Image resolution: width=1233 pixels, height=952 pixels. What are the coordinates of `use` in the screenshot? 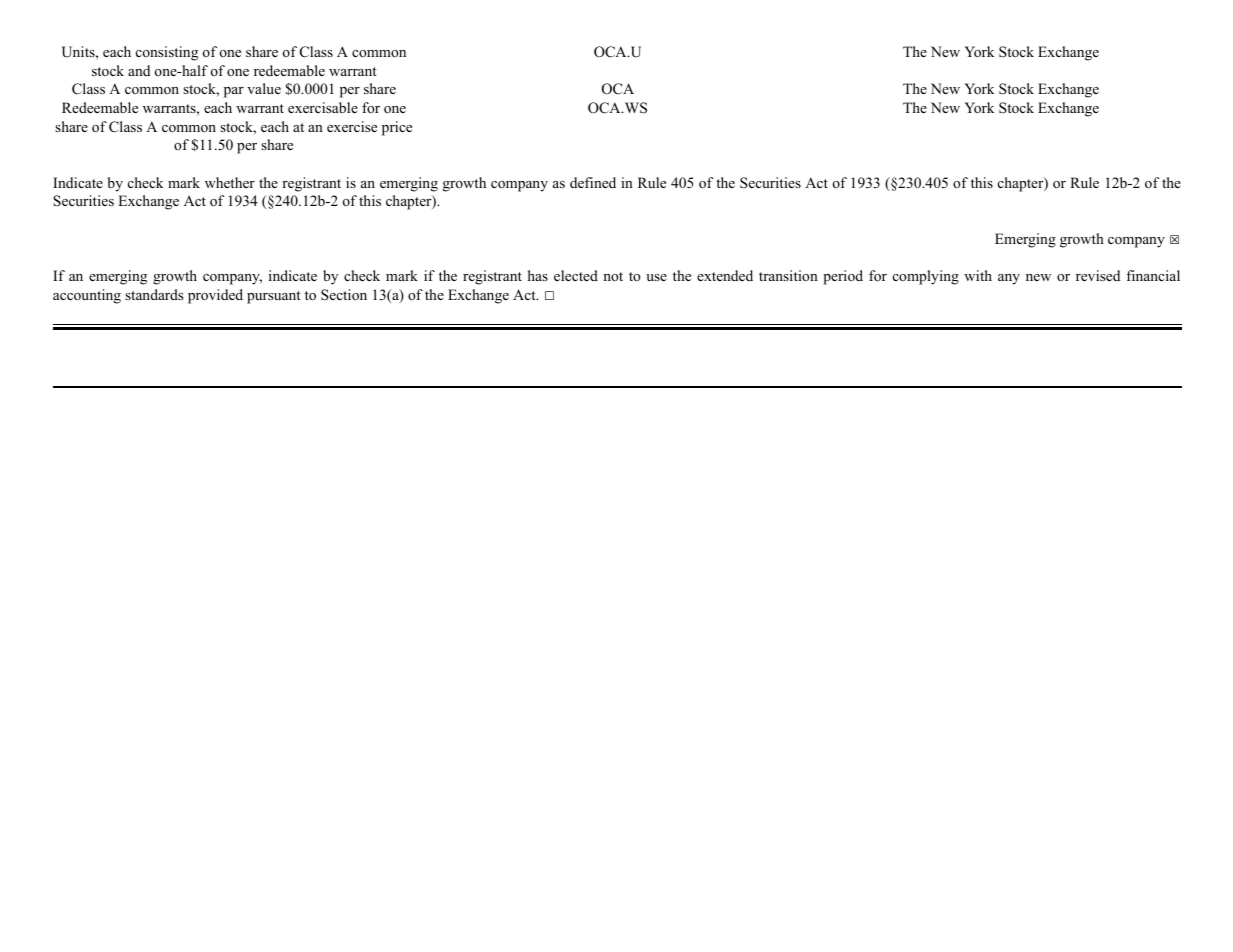 It's located at (656, 277).
